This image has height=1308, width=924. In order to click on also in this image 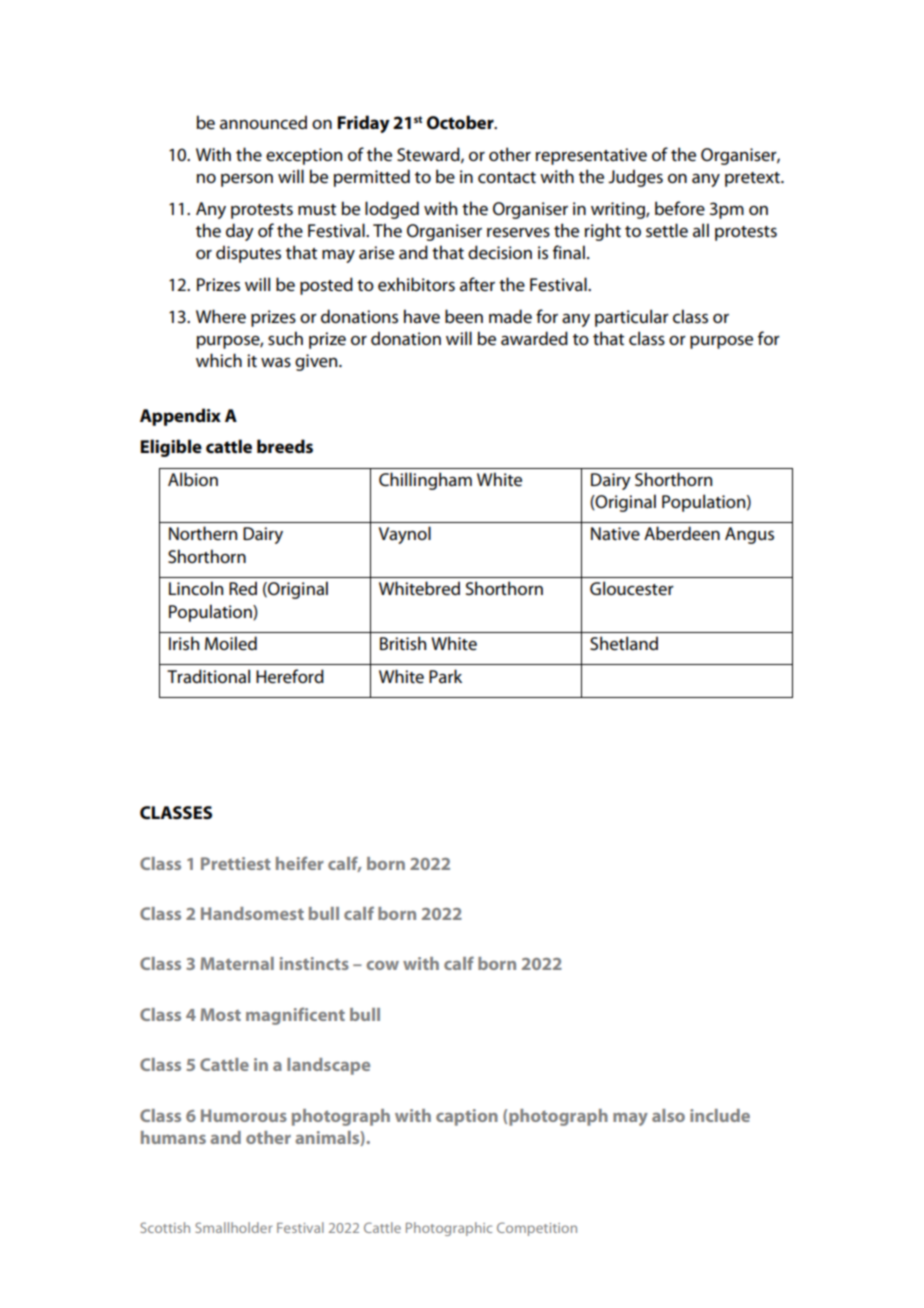, I will do `click(668, 1115)`.
